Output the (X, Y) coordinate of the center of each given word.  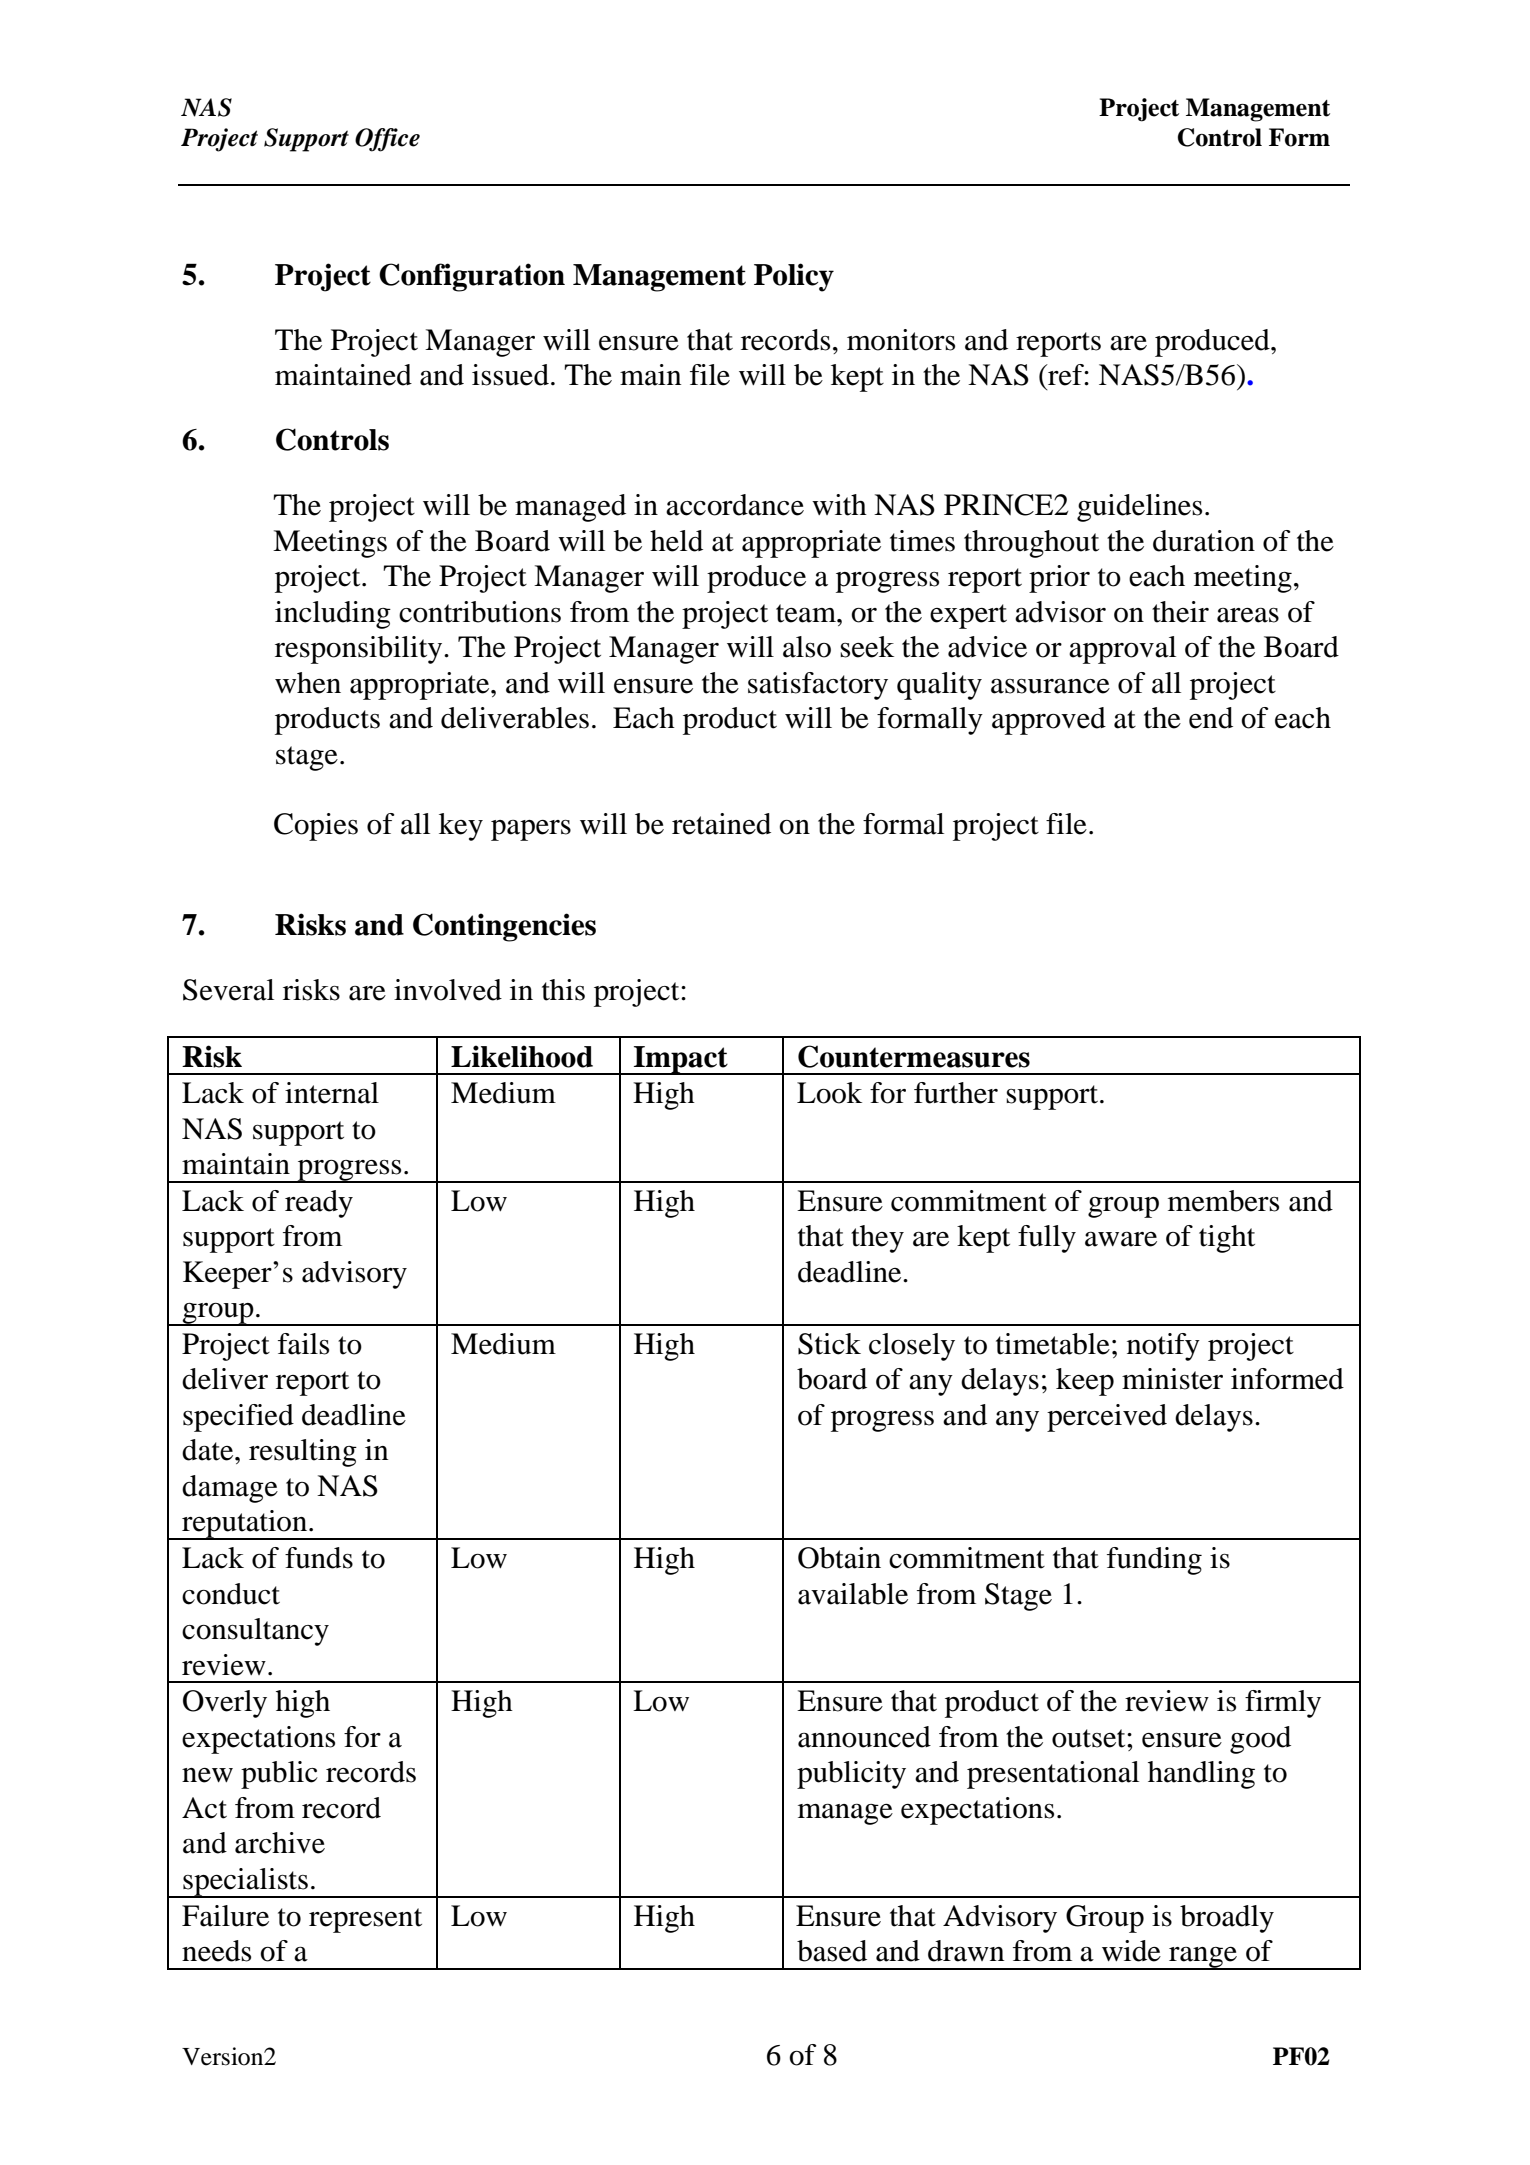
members (1223, 1201)
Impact (681, 1060)
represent (365, 1920)
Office (387, 140)
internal (332, 1093)
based (832, 1951)
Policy (794, 277)
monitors (901, 340)
